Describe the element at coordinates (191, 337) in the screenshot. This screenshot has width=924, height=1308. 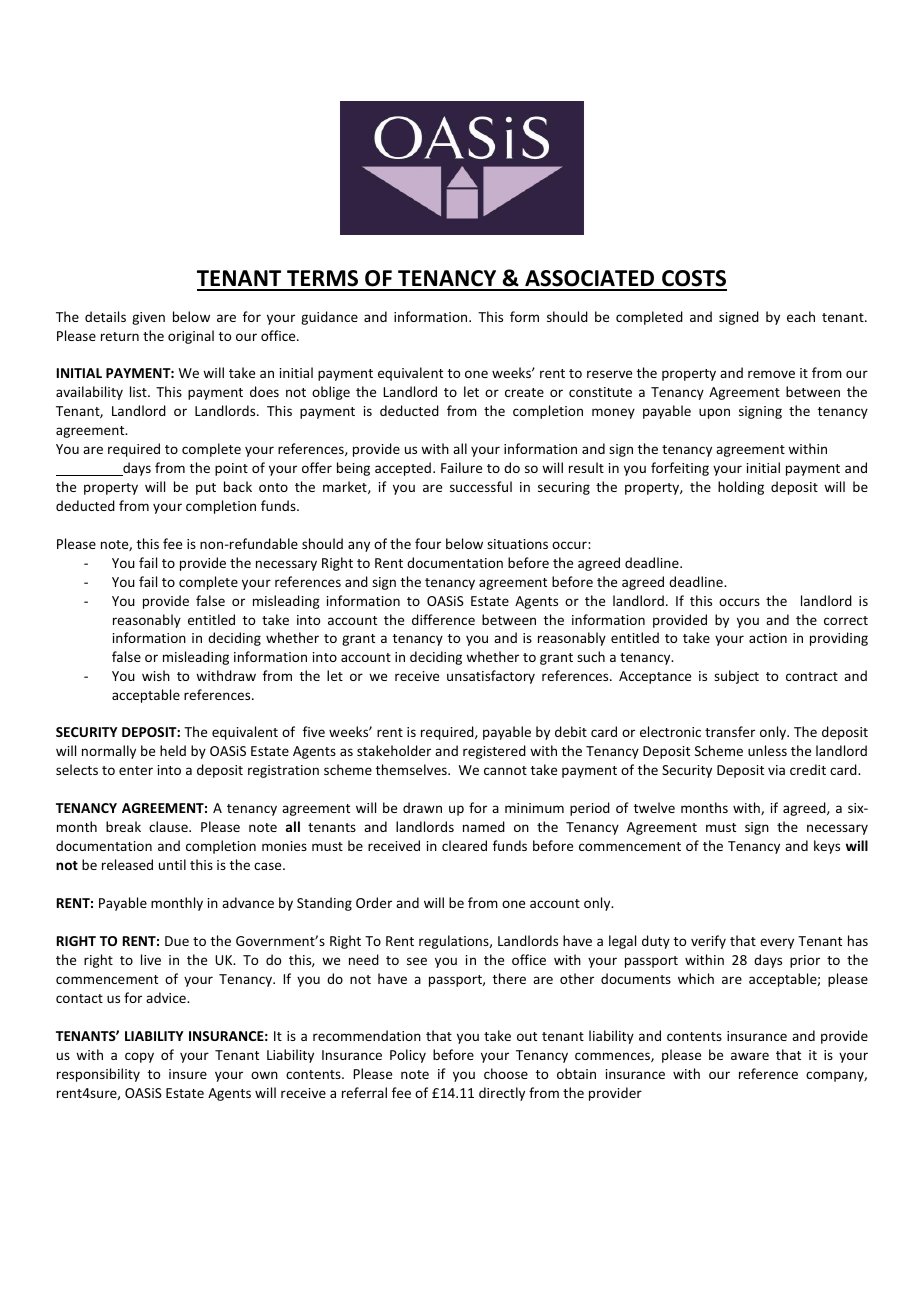
I see `original` at that location.
